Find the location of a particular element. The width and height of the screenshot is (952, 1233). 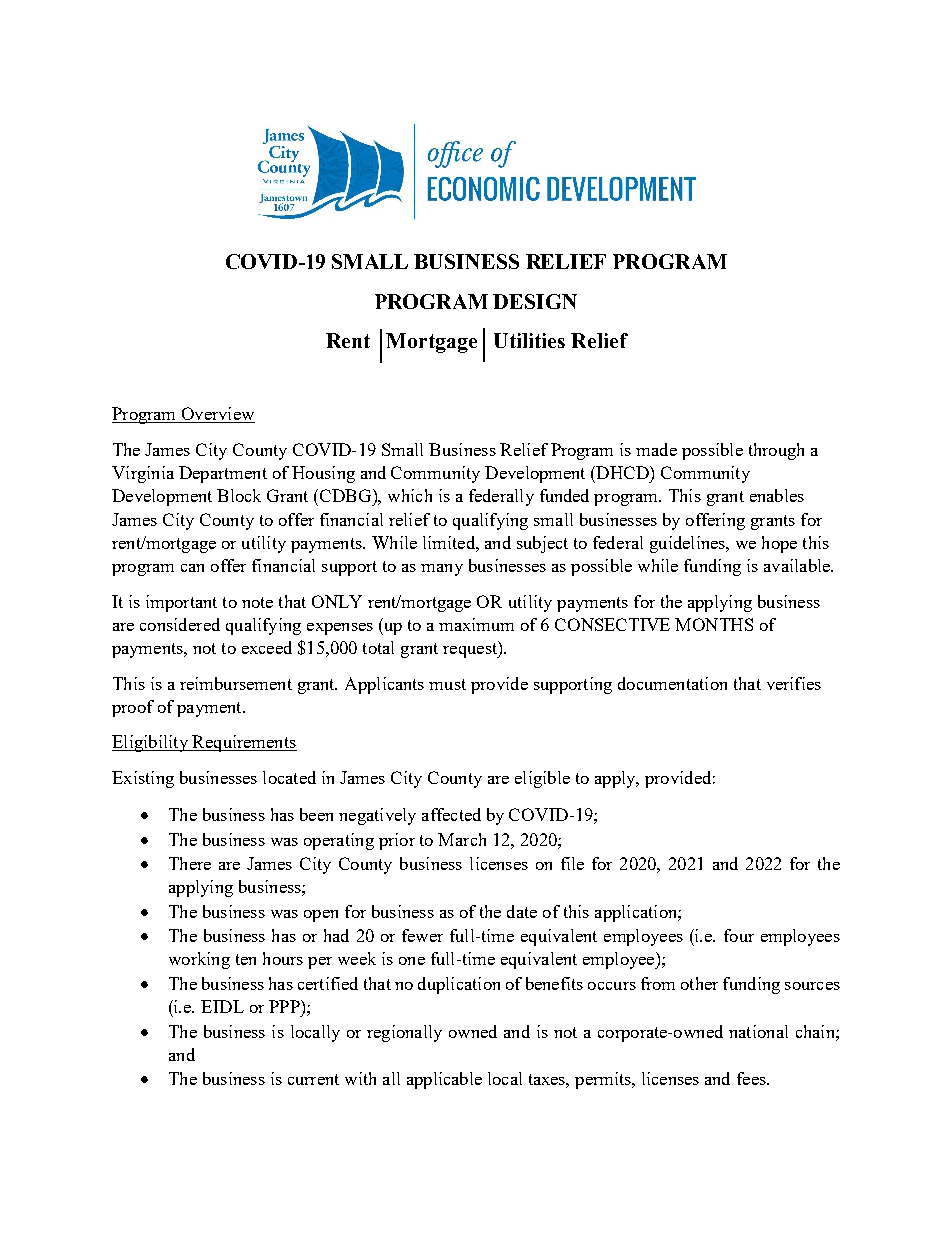

applicable is located at coordinates (444, 1080).
